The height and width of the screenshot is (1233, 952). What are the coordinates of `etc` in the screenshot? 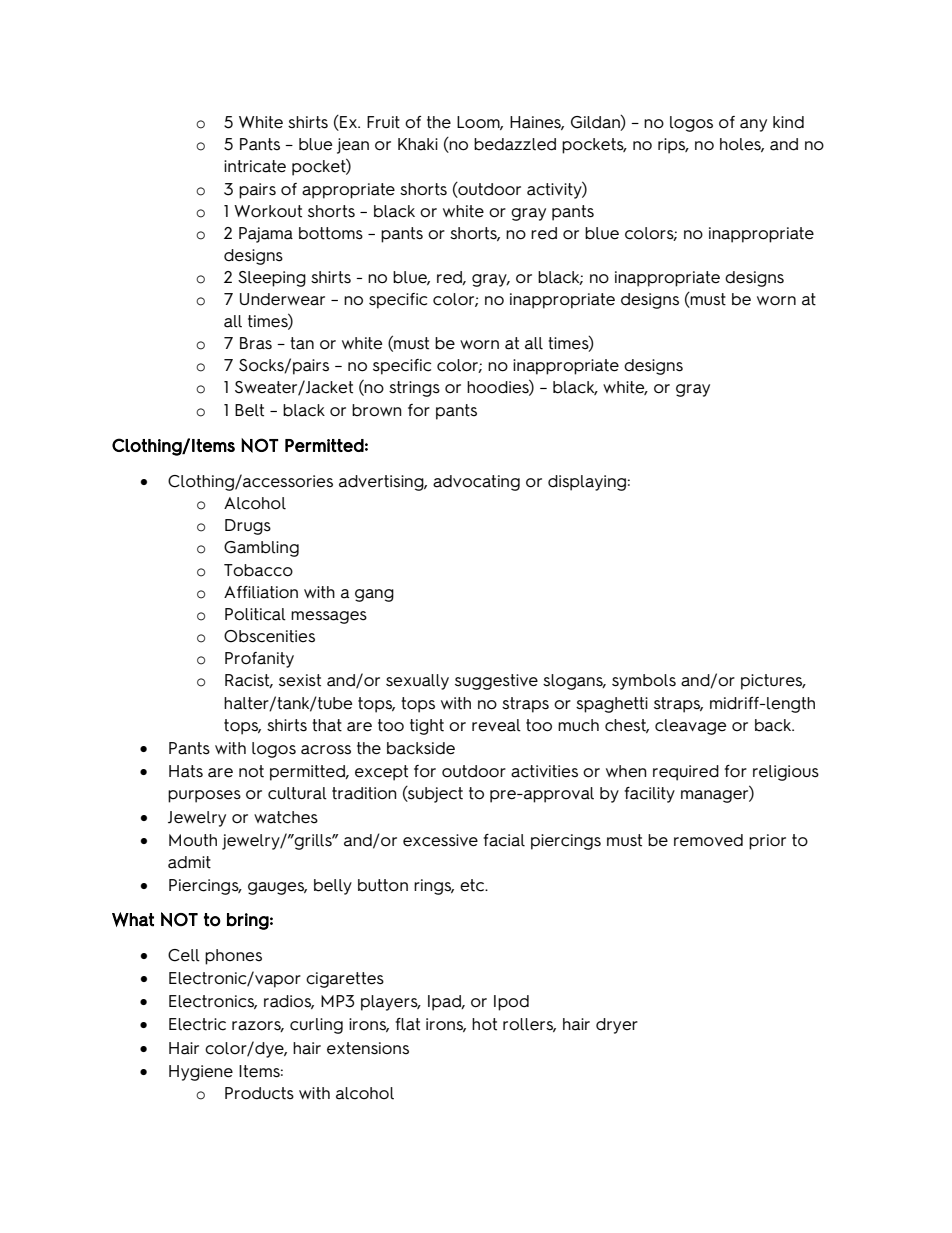 It's located at (473, 885).
